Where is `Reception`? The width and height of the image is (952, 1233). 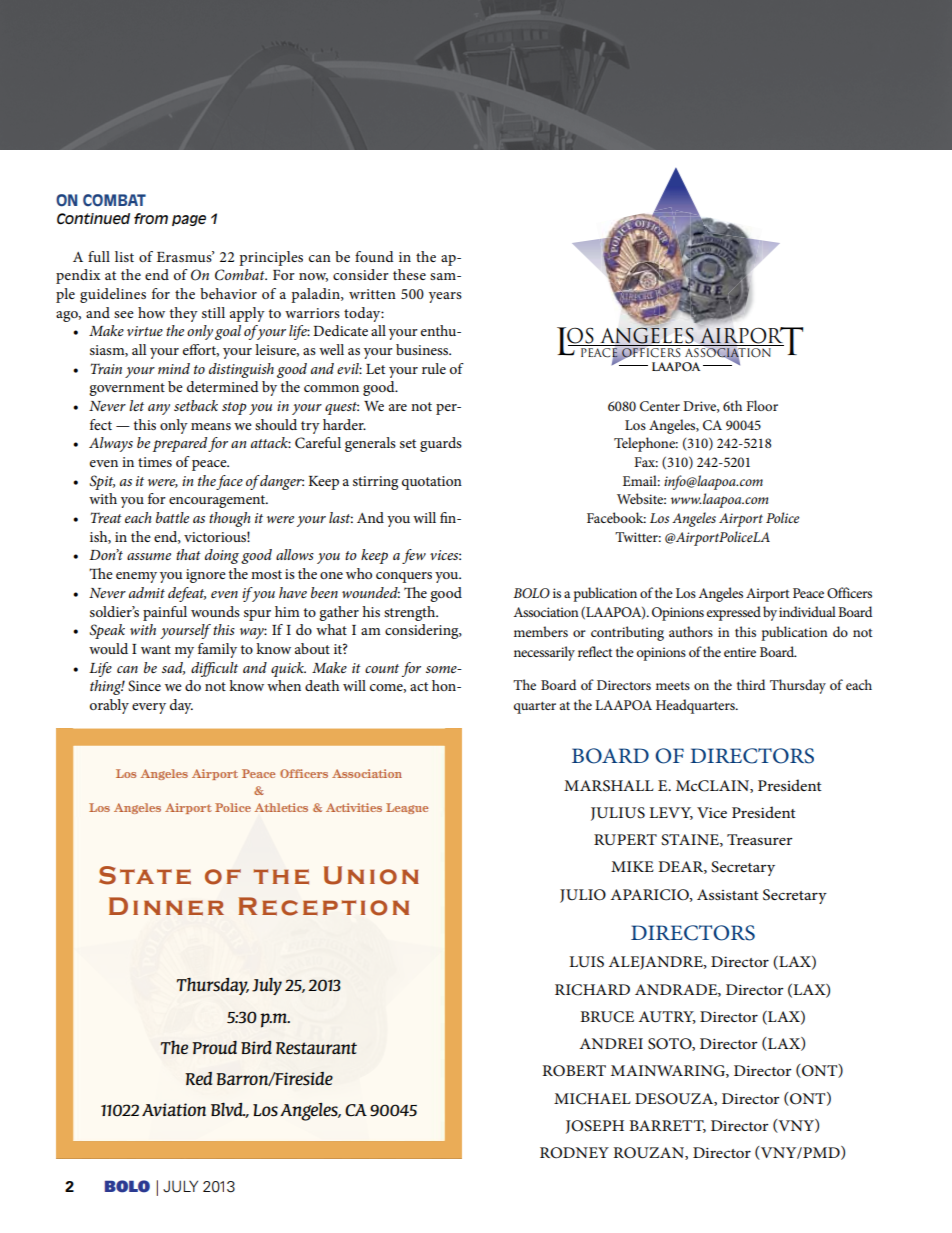
Reception is located at coordinates (323, 906).
